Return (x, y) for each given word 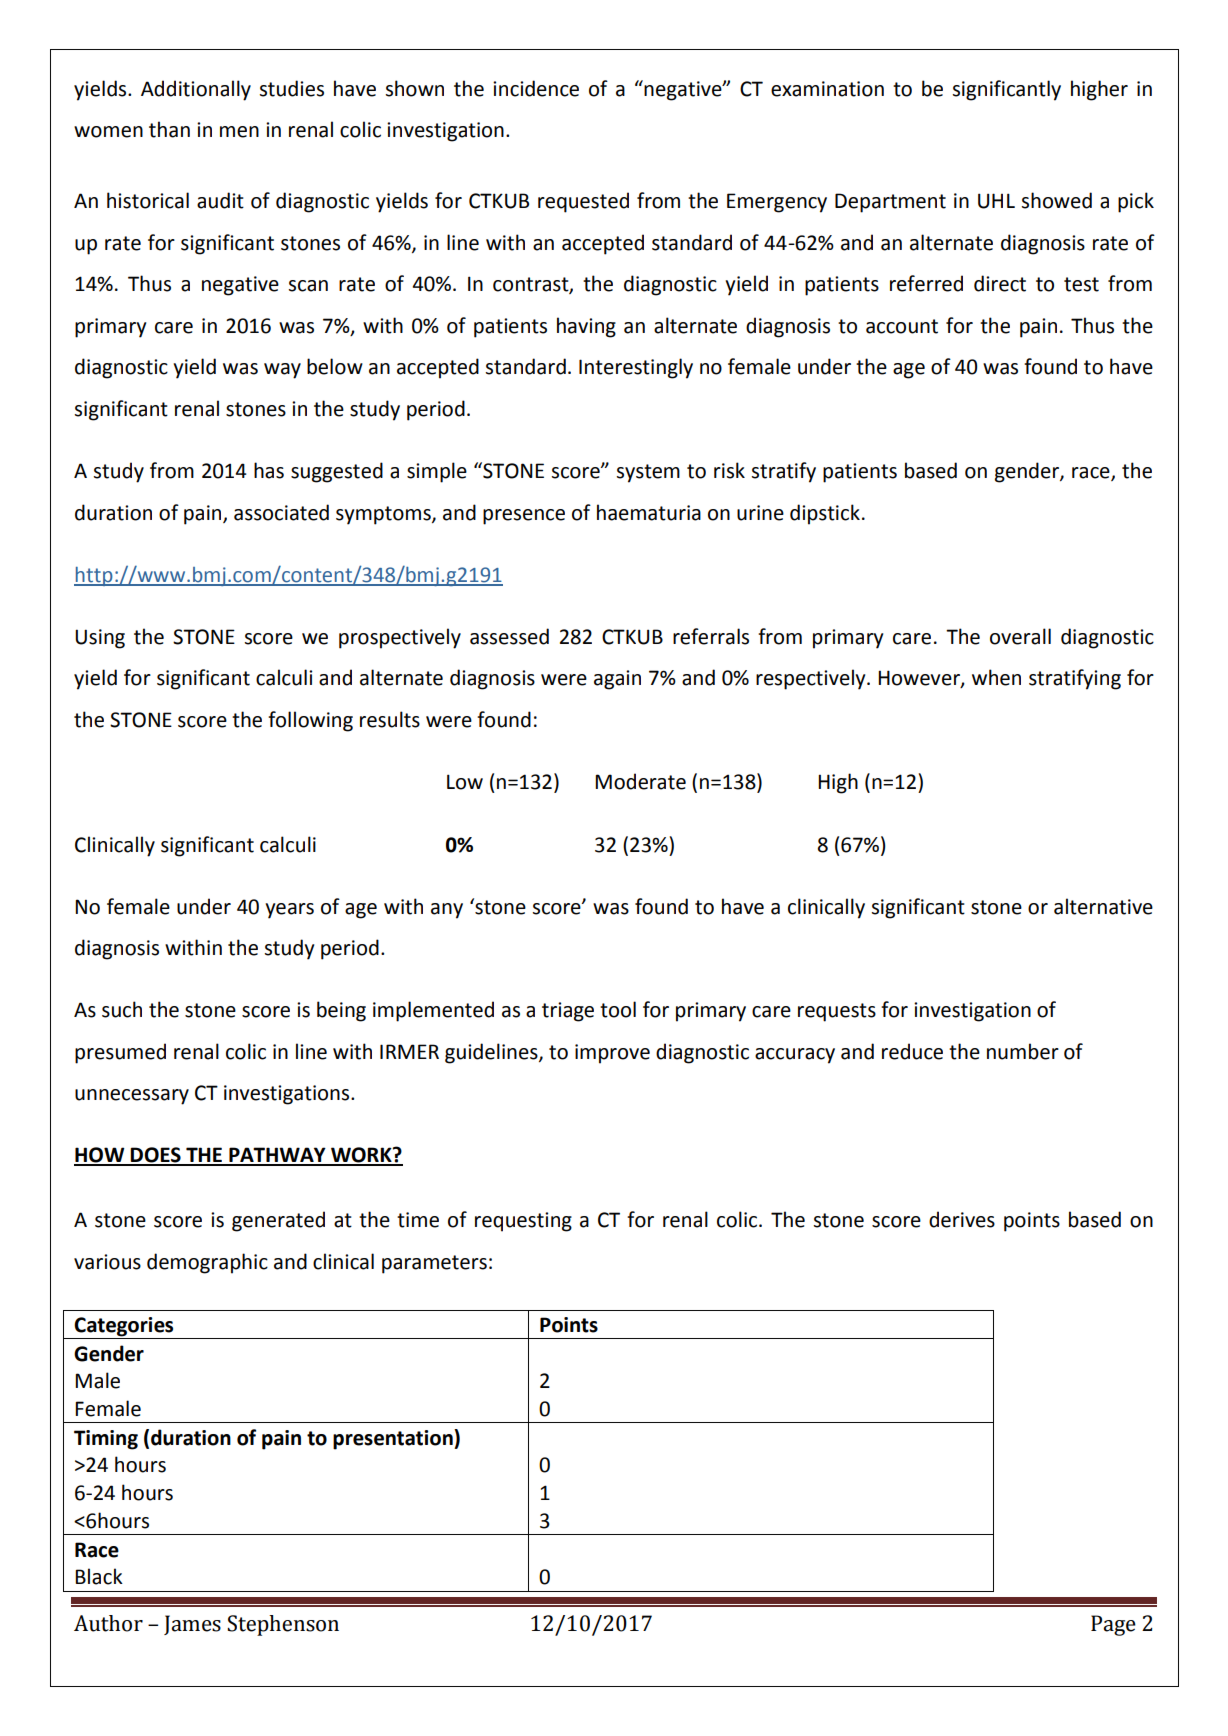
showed (1057, 200)
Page (1113, 1625)
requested (583, 202)
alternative (1103, 906)
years (289, 911)
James (192, 1625)
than (169, 129)
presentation (394, 1439)
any (447, 911)
